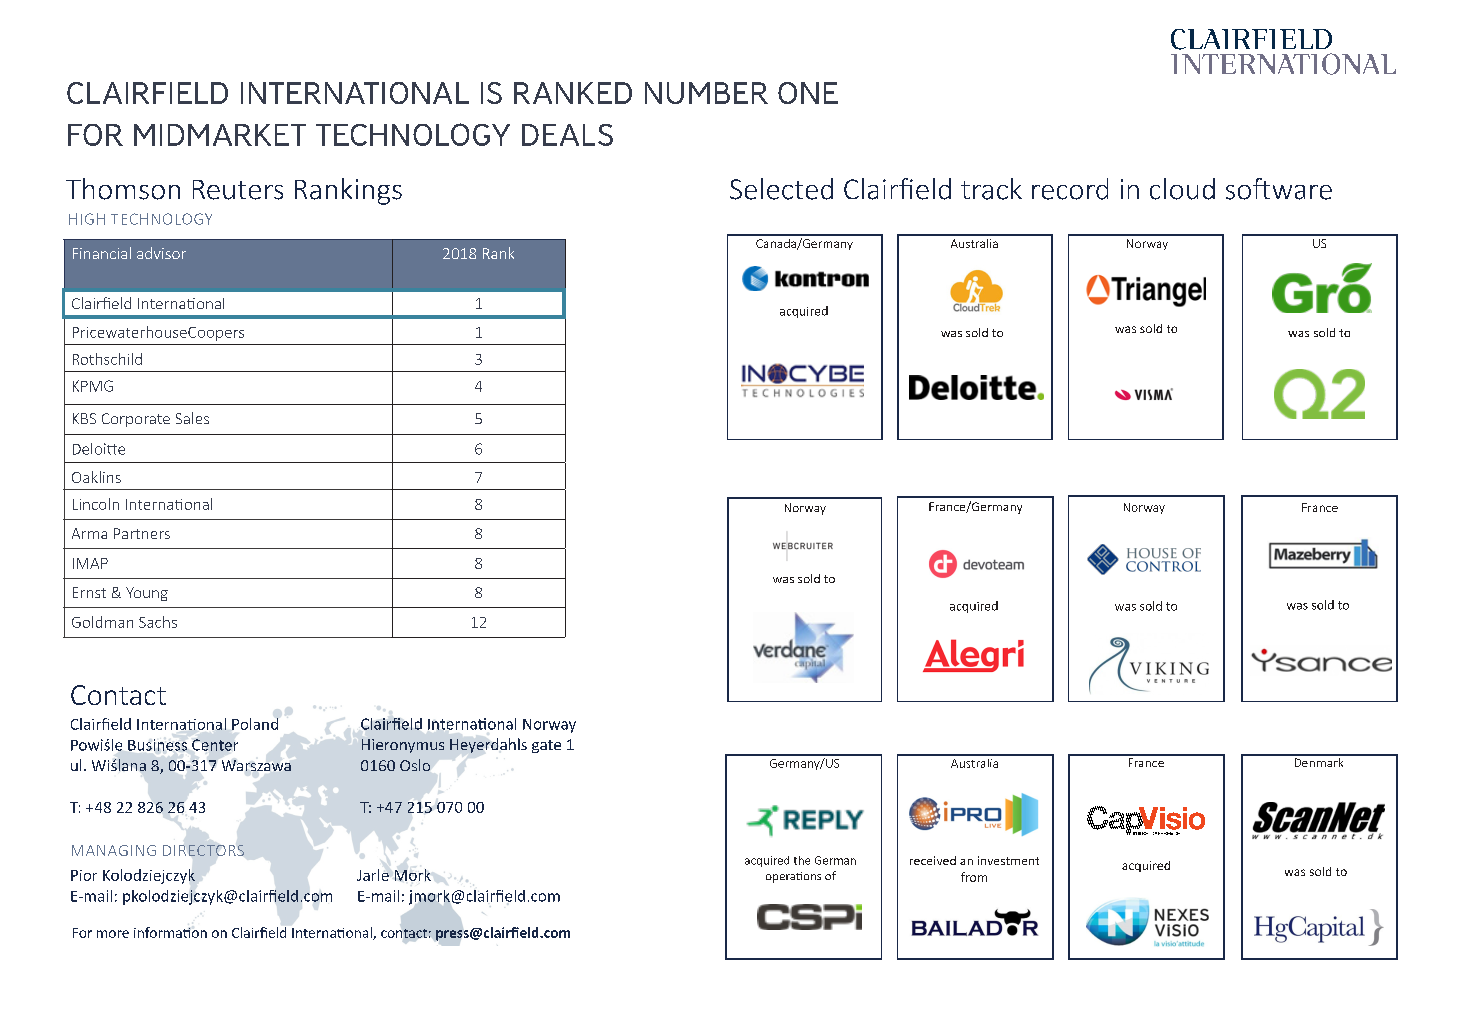  What do you see at coordinates (793, 877) in the screenshot?
I see `operations` at bounding box center [793, 877].
